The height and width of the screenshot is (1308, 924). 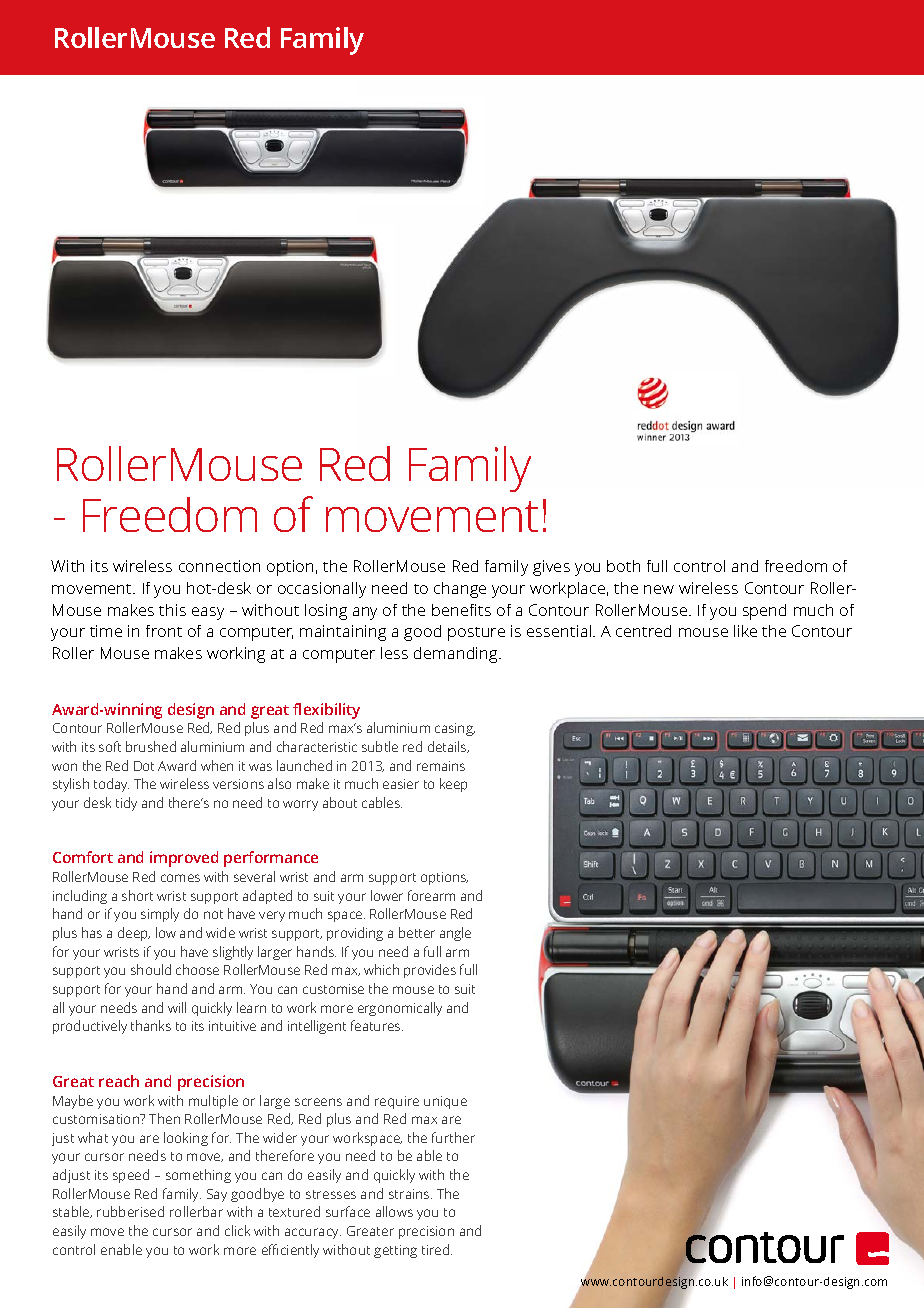 What do you see at coordinates (151, 746) in the screenshot?
I see `brushed` at bounding box center [151, 746].
